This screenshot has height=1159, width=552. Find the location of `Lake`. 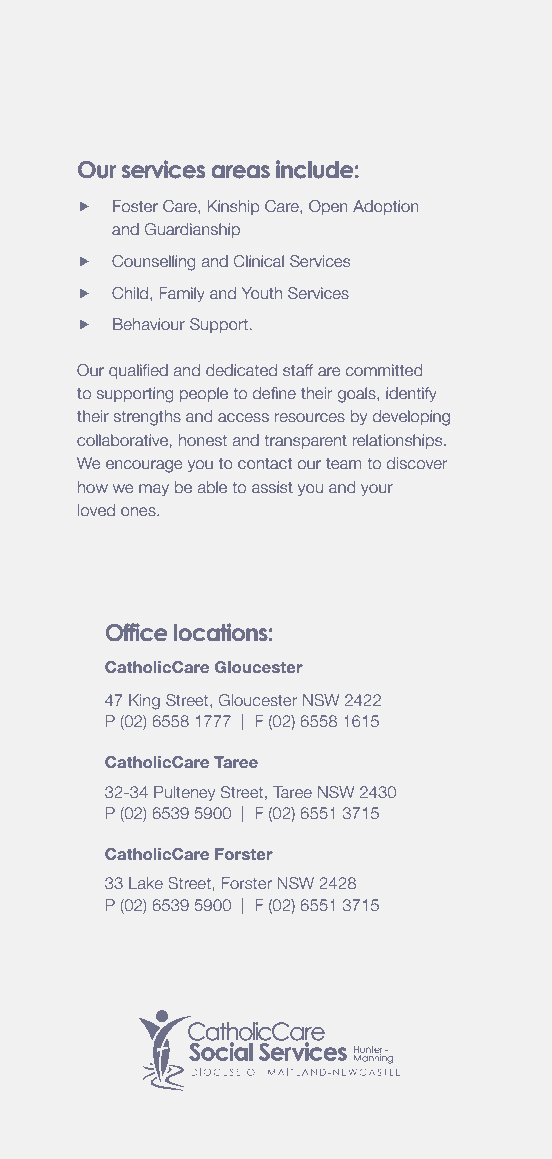

Lake is located at coordinates (146, 883).
